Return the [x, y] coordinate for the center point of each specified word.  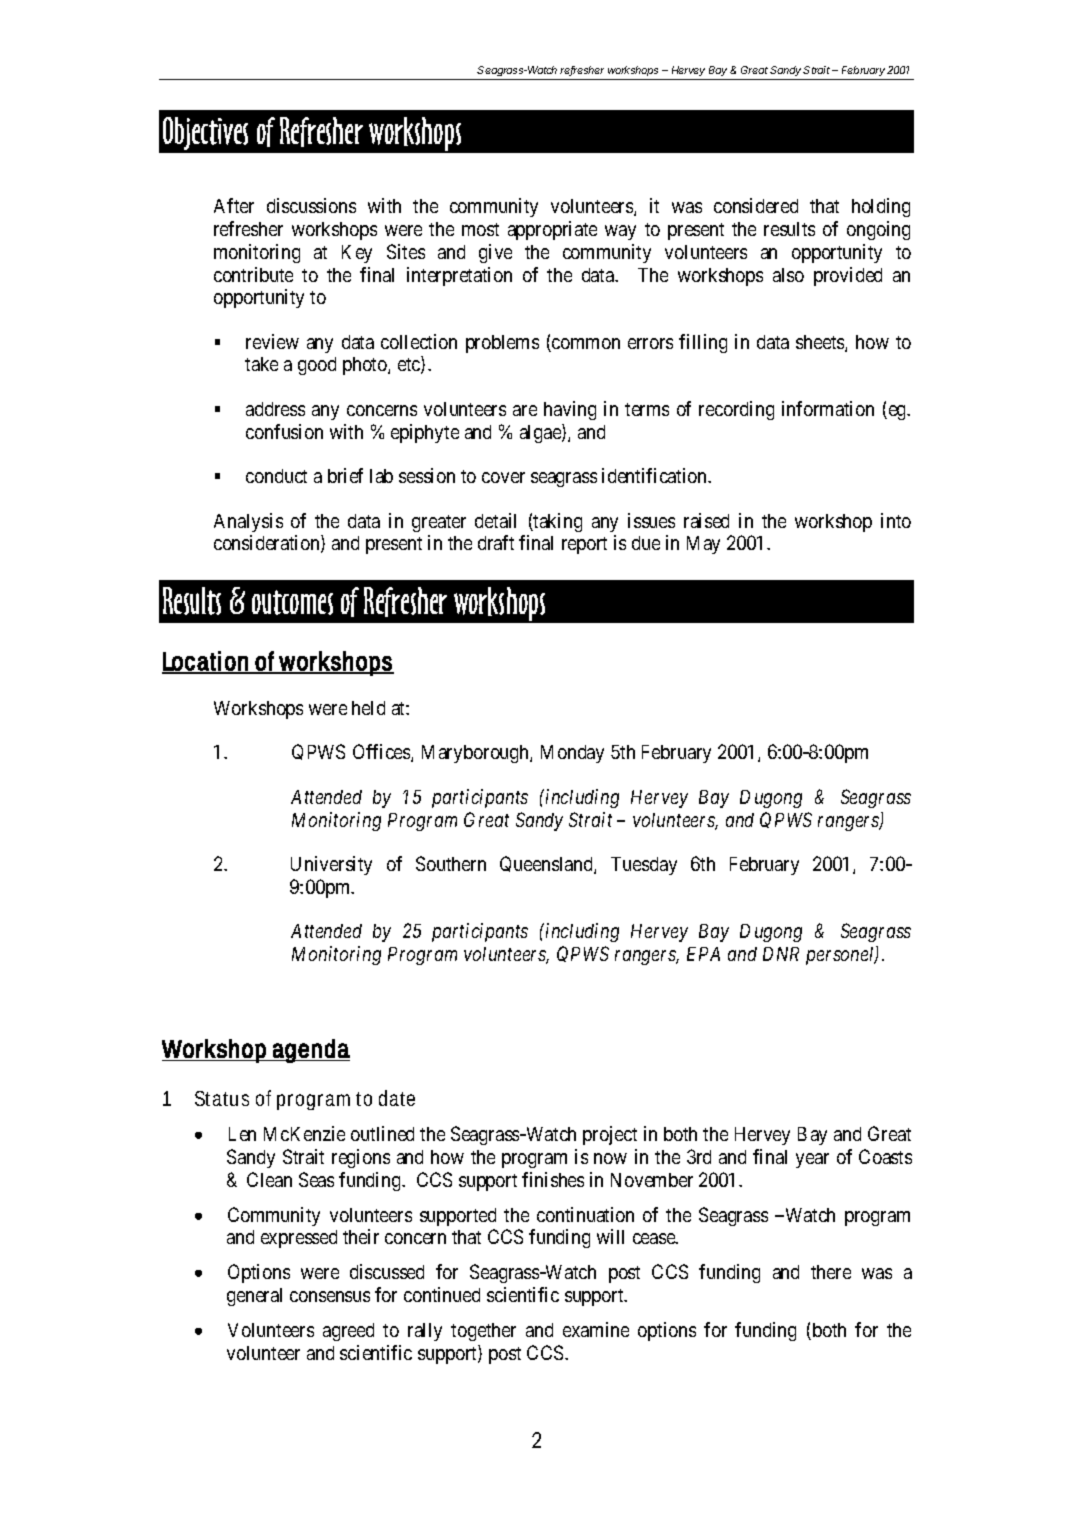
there [831, 1272]
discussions [311, 205]
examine [596, 1329]
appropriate [552, 230]
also [788, 275]
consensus [330, 1296]
